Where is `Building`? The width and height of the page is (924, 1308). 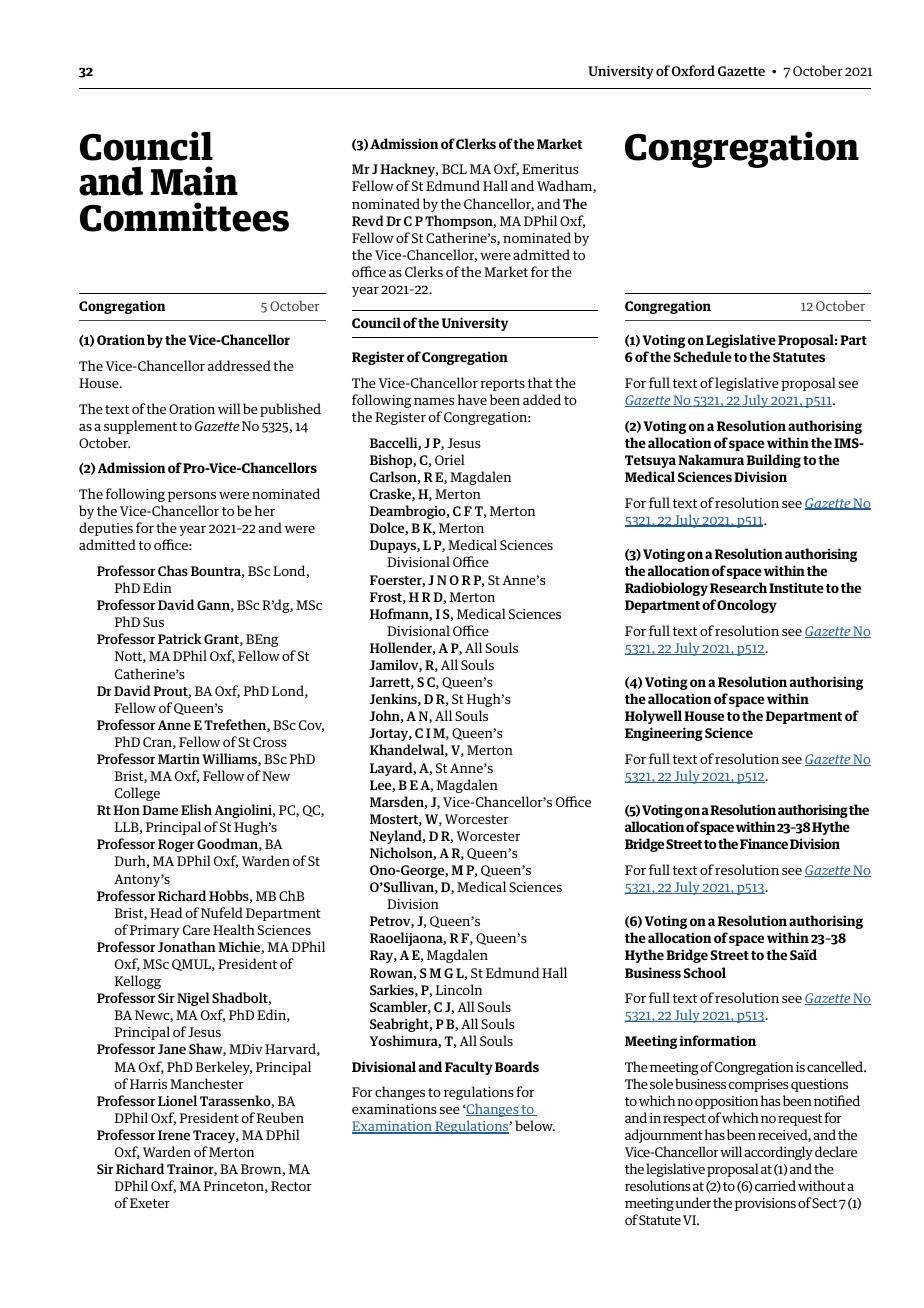 Building is located at coordinates (773, 461).
